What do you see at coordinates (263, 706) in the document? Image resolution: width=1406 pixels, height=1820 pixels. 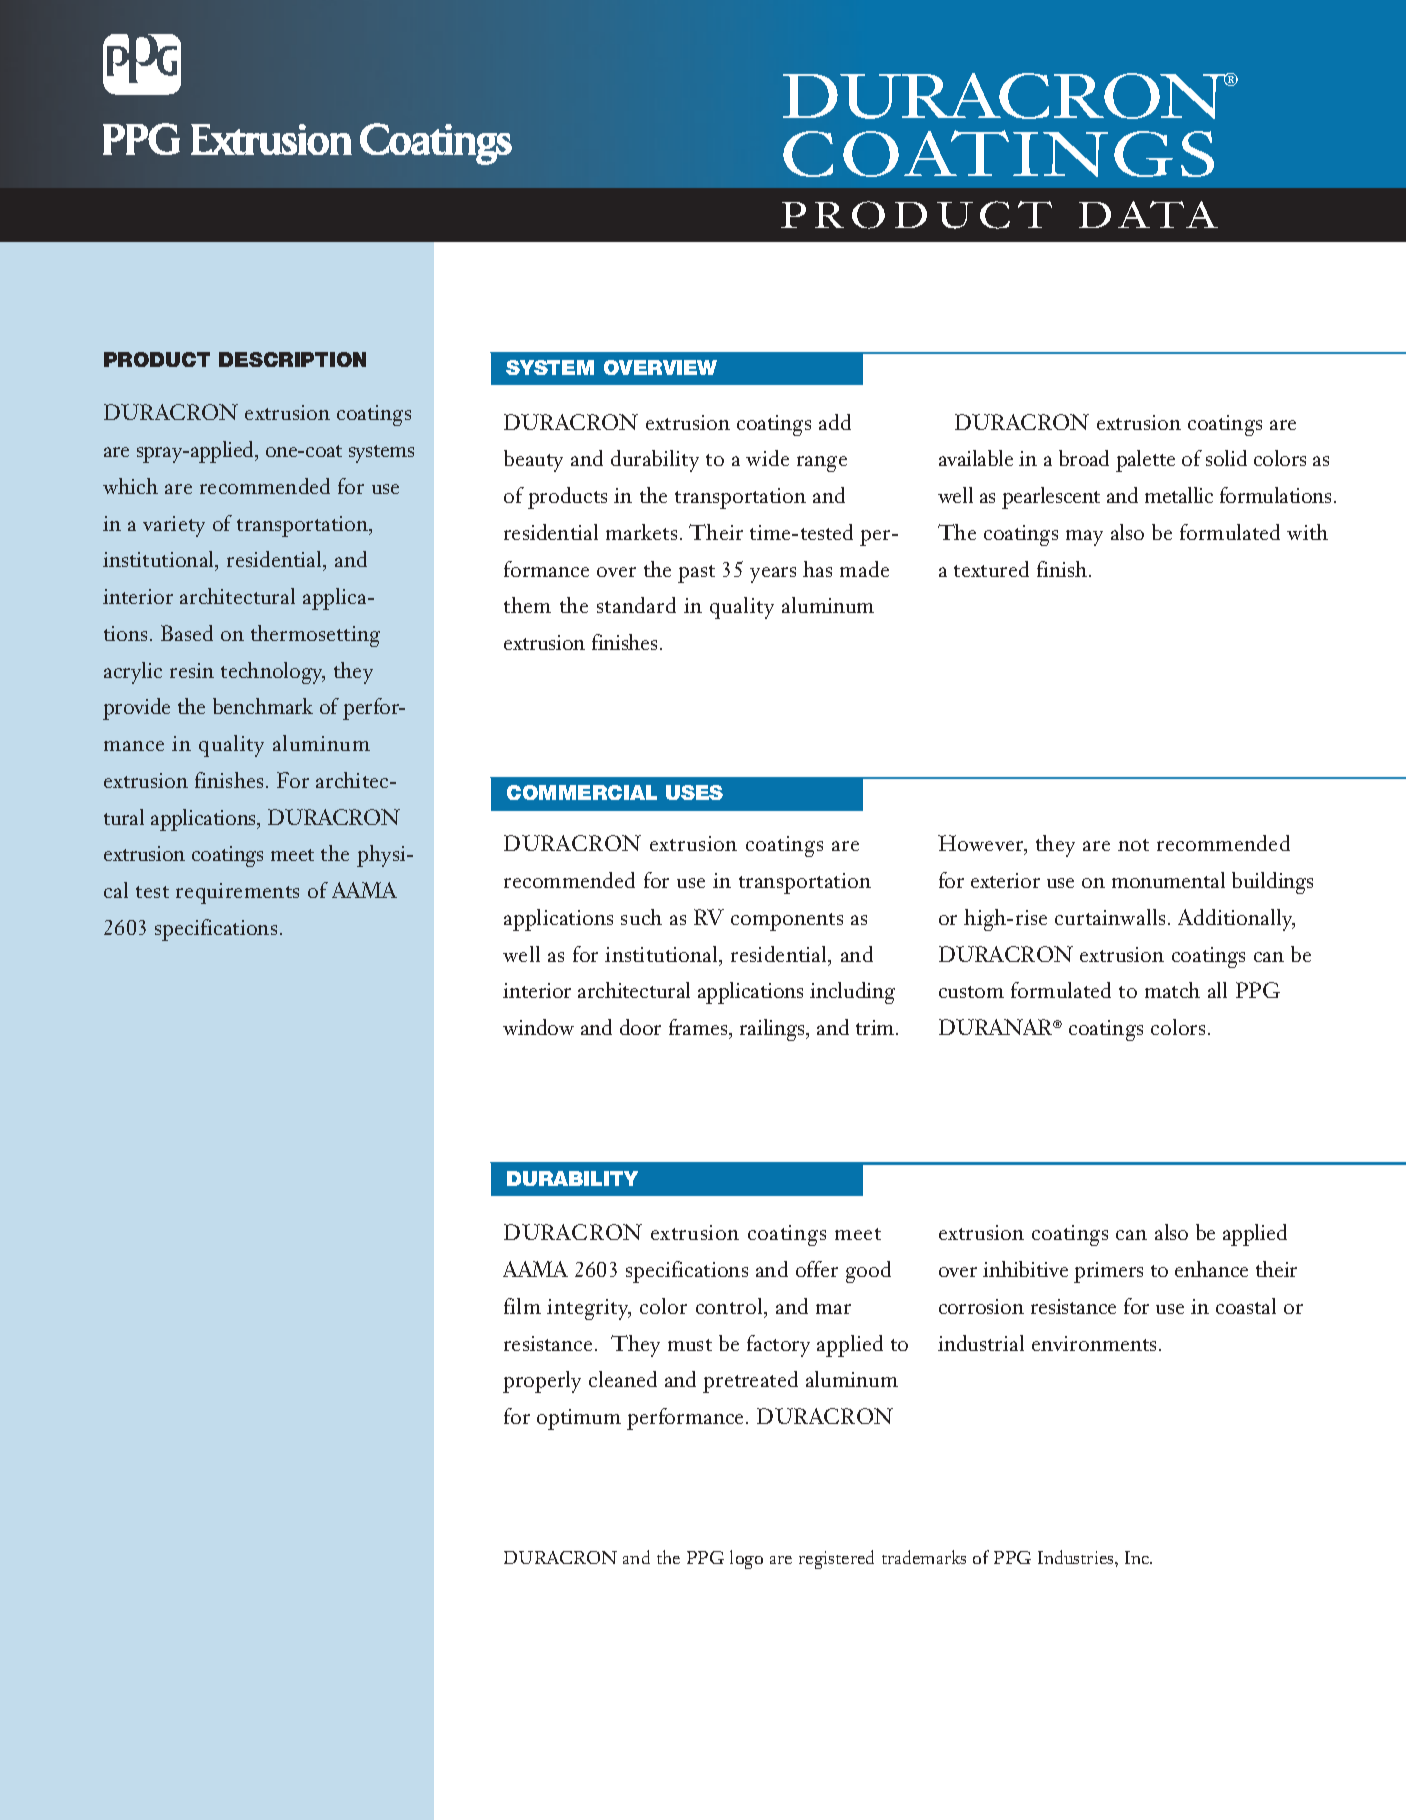 I see `benchmark` at bounding box center [263, 706].
